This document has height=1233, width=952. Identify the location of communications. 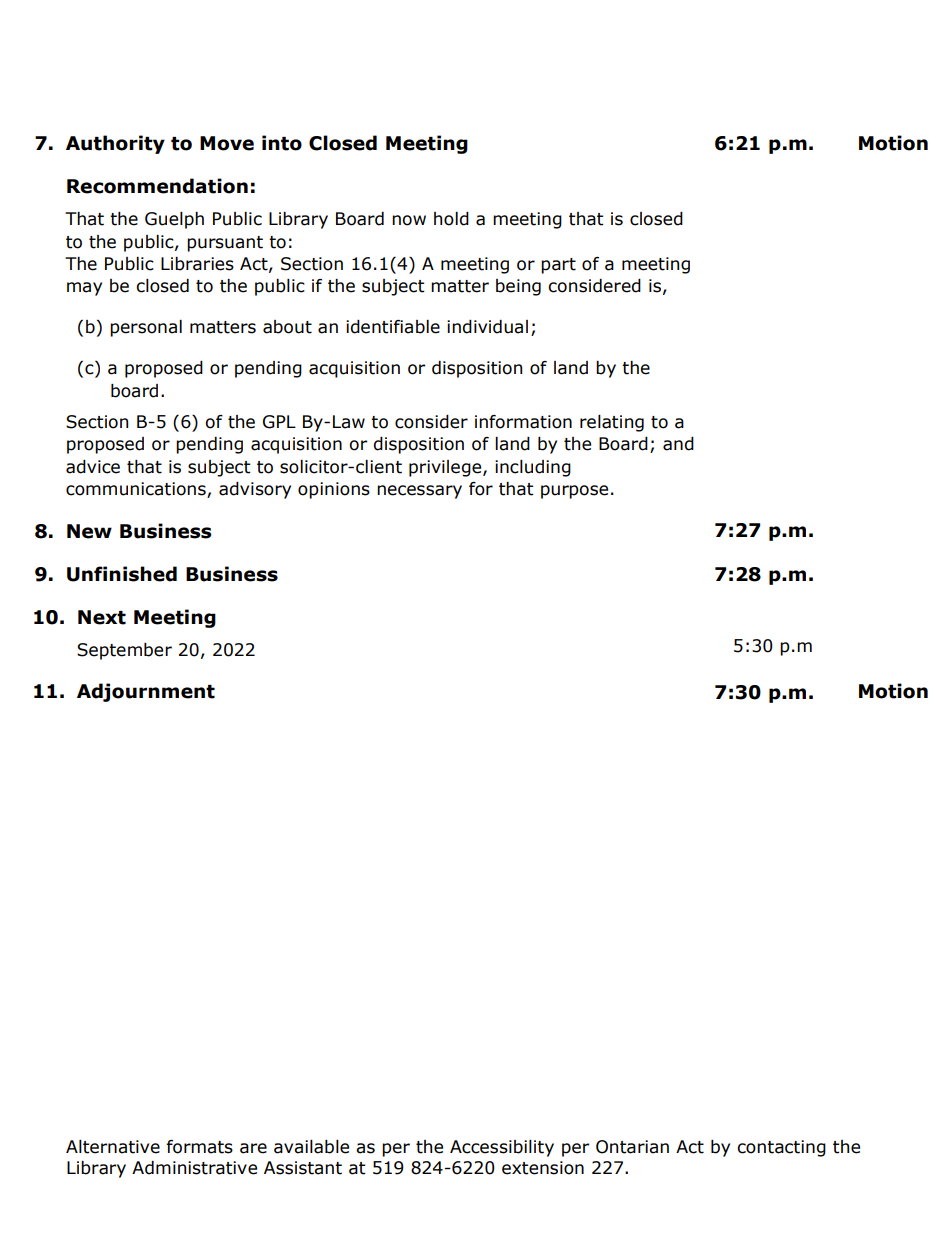
(137, 490).
